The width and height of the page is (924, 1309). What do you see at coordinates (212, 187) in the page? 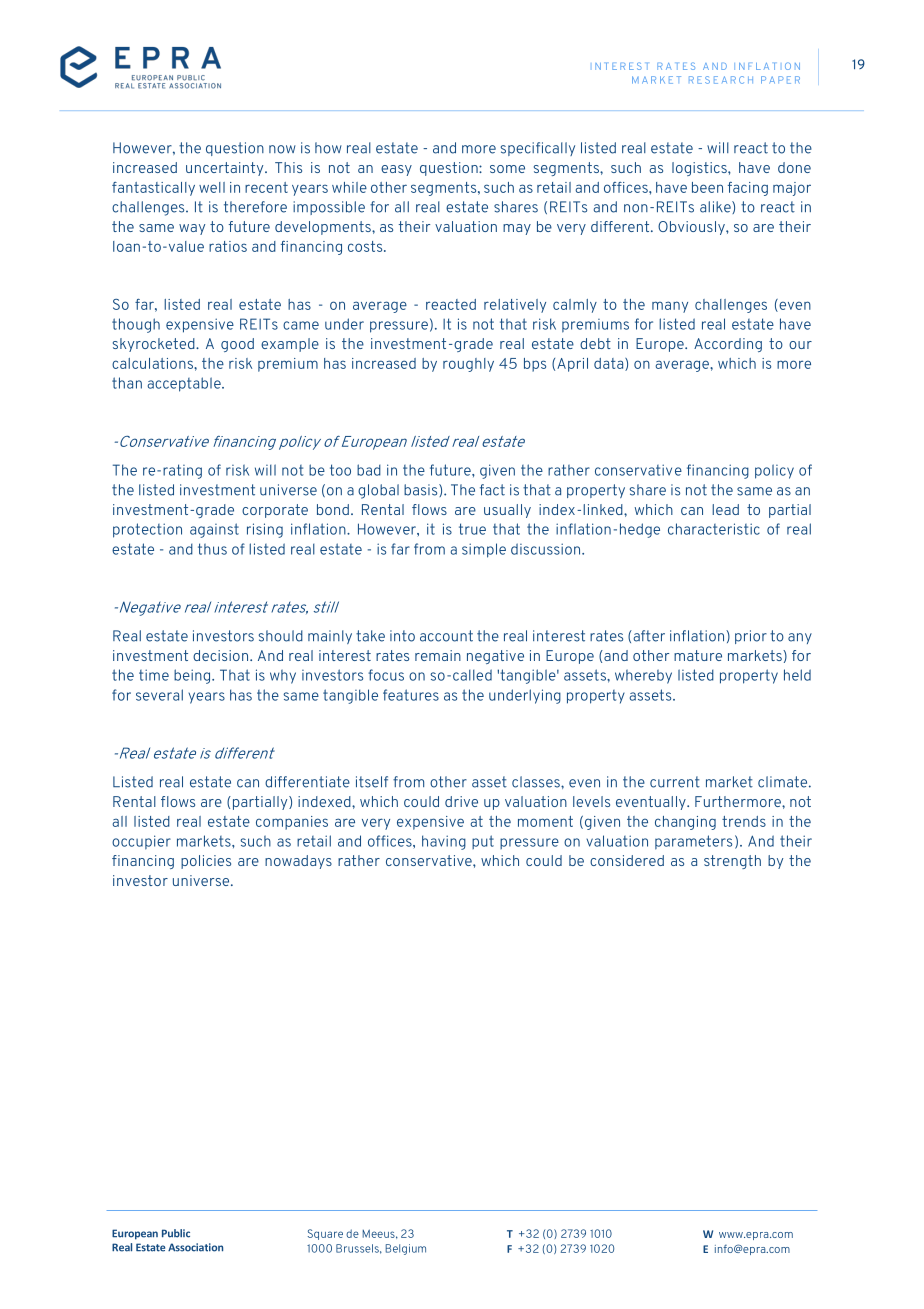
I see `well` at bounding box center [212, 187].
